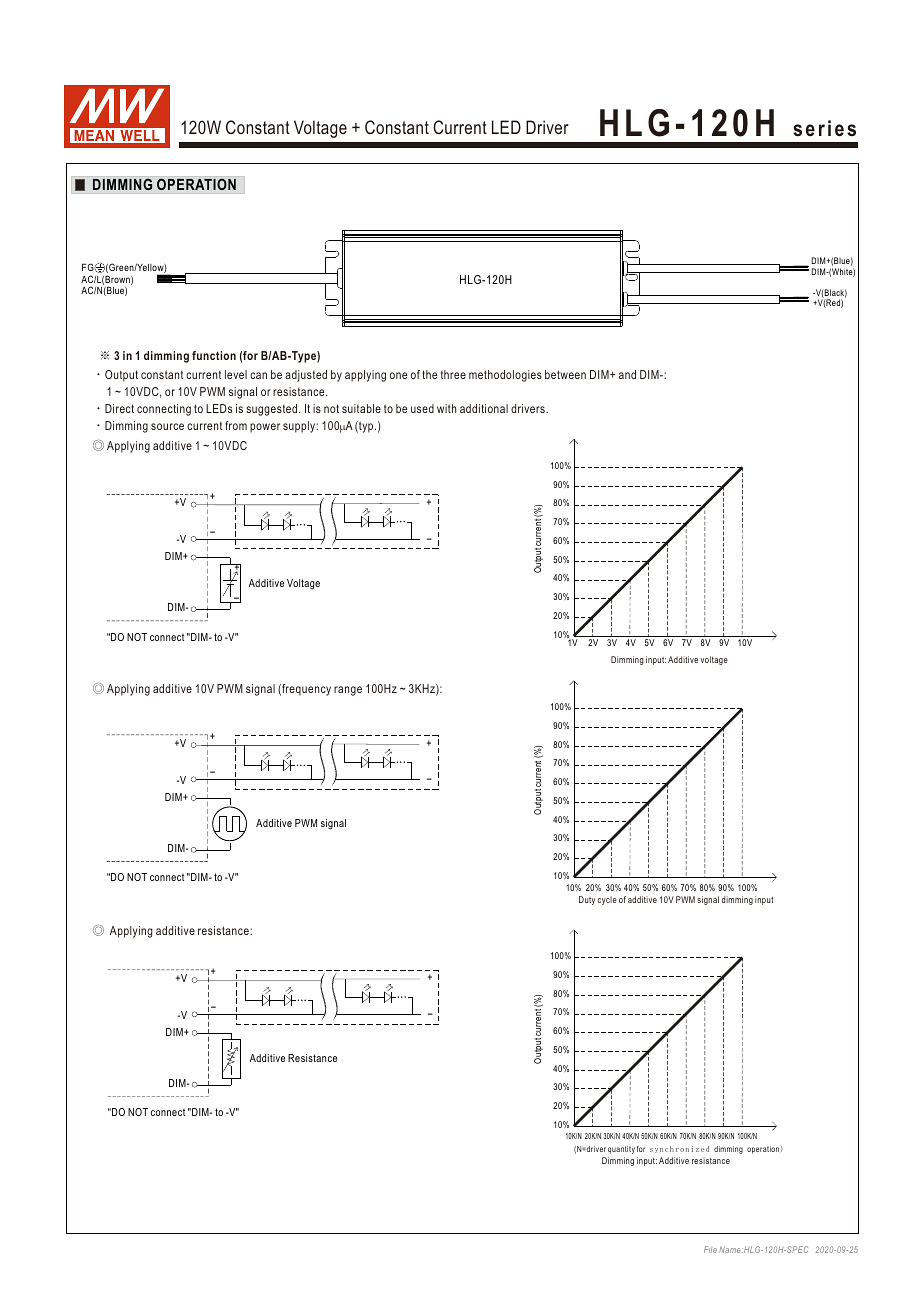 Image resolution: width=924 pixels, height=1308 pixels. Describe the element at coordinates (236, 374) in the image. I see `level` at that location.
